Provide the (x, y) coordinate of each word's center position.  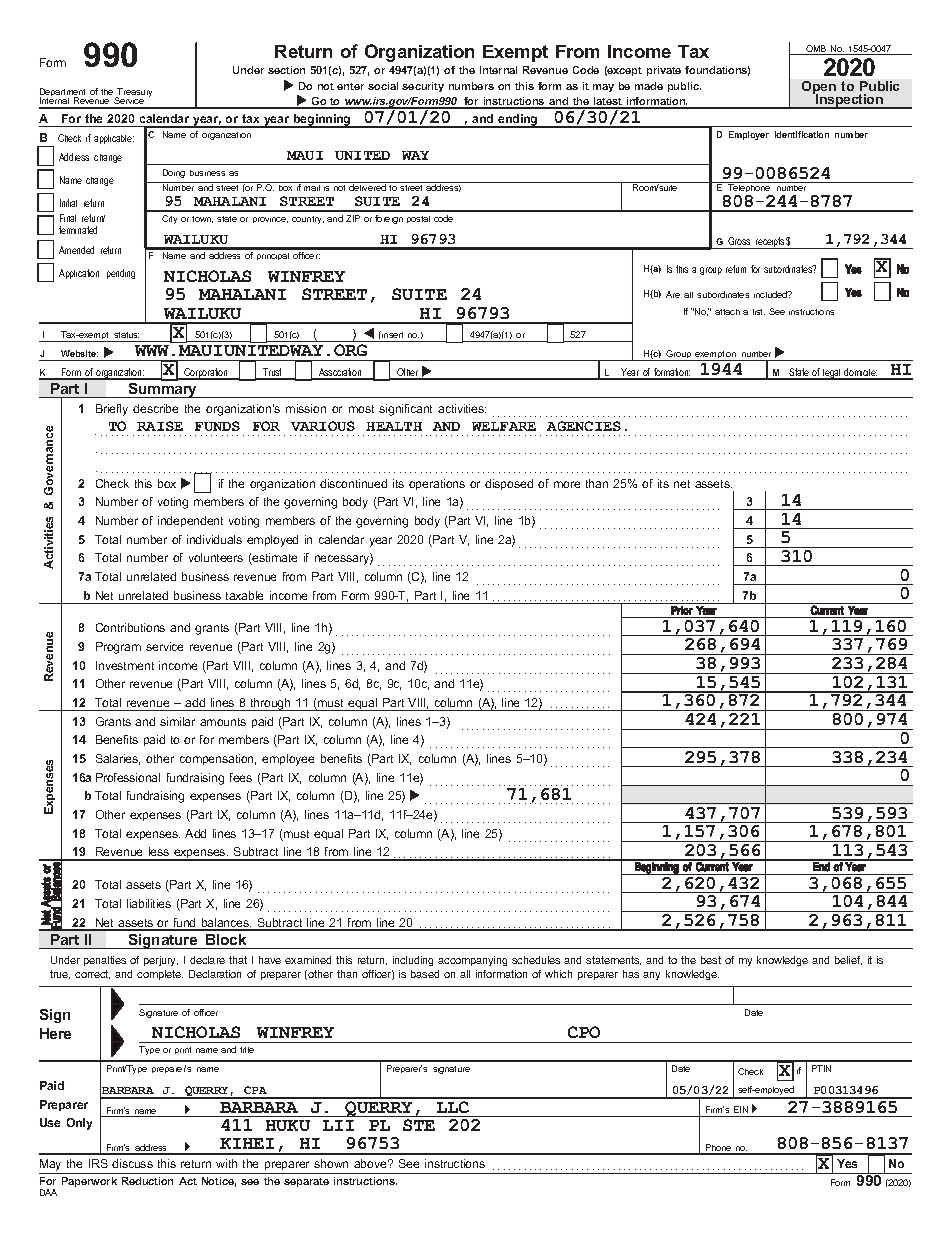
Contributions (130, 627)
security (423, 87)
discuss (132, 1163)
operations (437, 484)
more (567, 484)
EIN (741, 1109)
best (711, 960)
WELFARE (504, 426)
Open (819, 89)
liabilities (149, 903)
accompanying (472, 961)
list (759, 312)
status (126, 335)
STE (419, 1125)
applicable (114, 139)
